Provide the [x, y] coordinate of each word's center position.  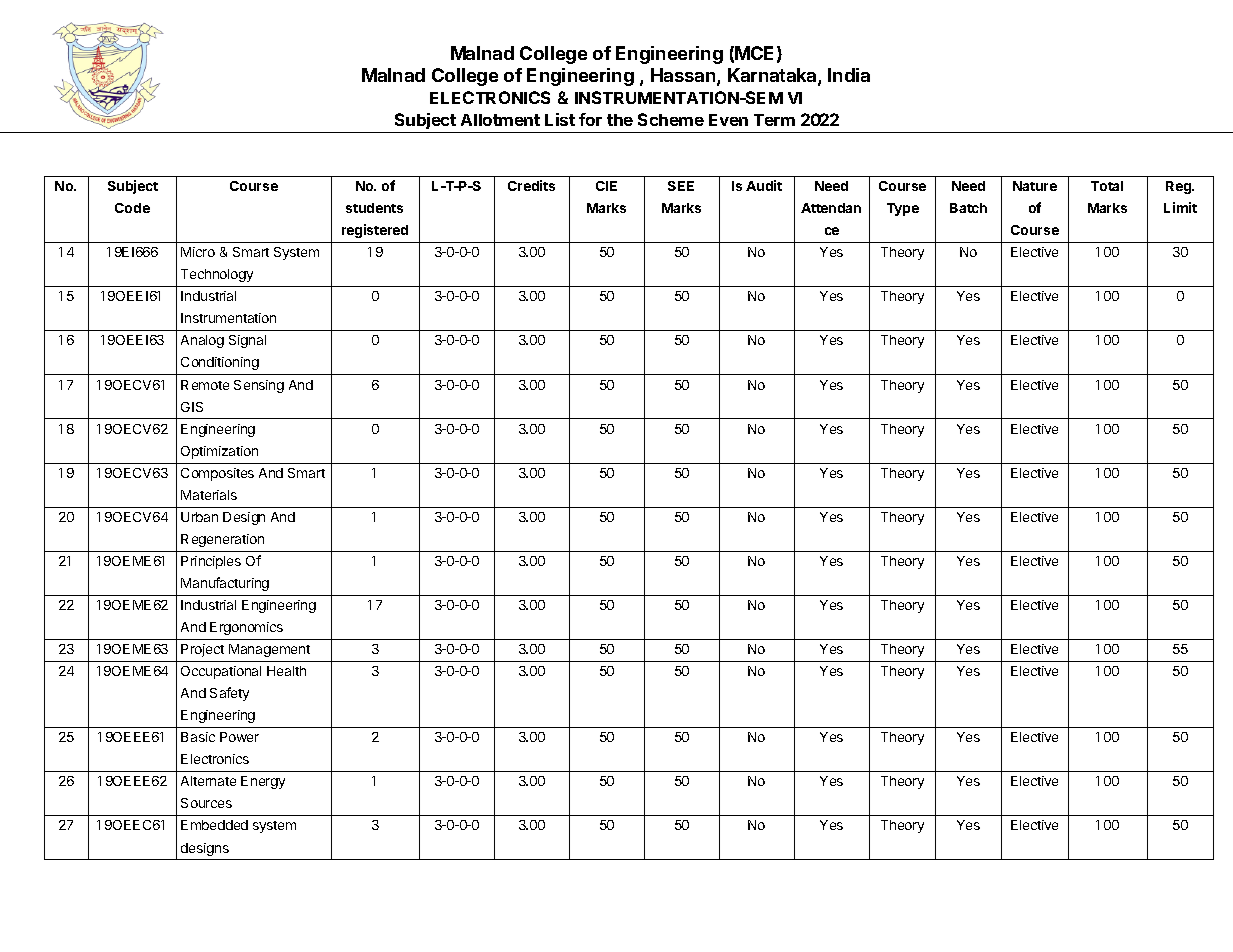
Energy [263, 782]
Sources [206, 803]
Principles [211, 562]
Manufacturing [225, 584]
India [849, 75]
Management [269, 650]
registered [375, 231]
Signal [247, 341]
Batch [968, 208]
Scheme [671, 119]
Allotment [500, 120]
